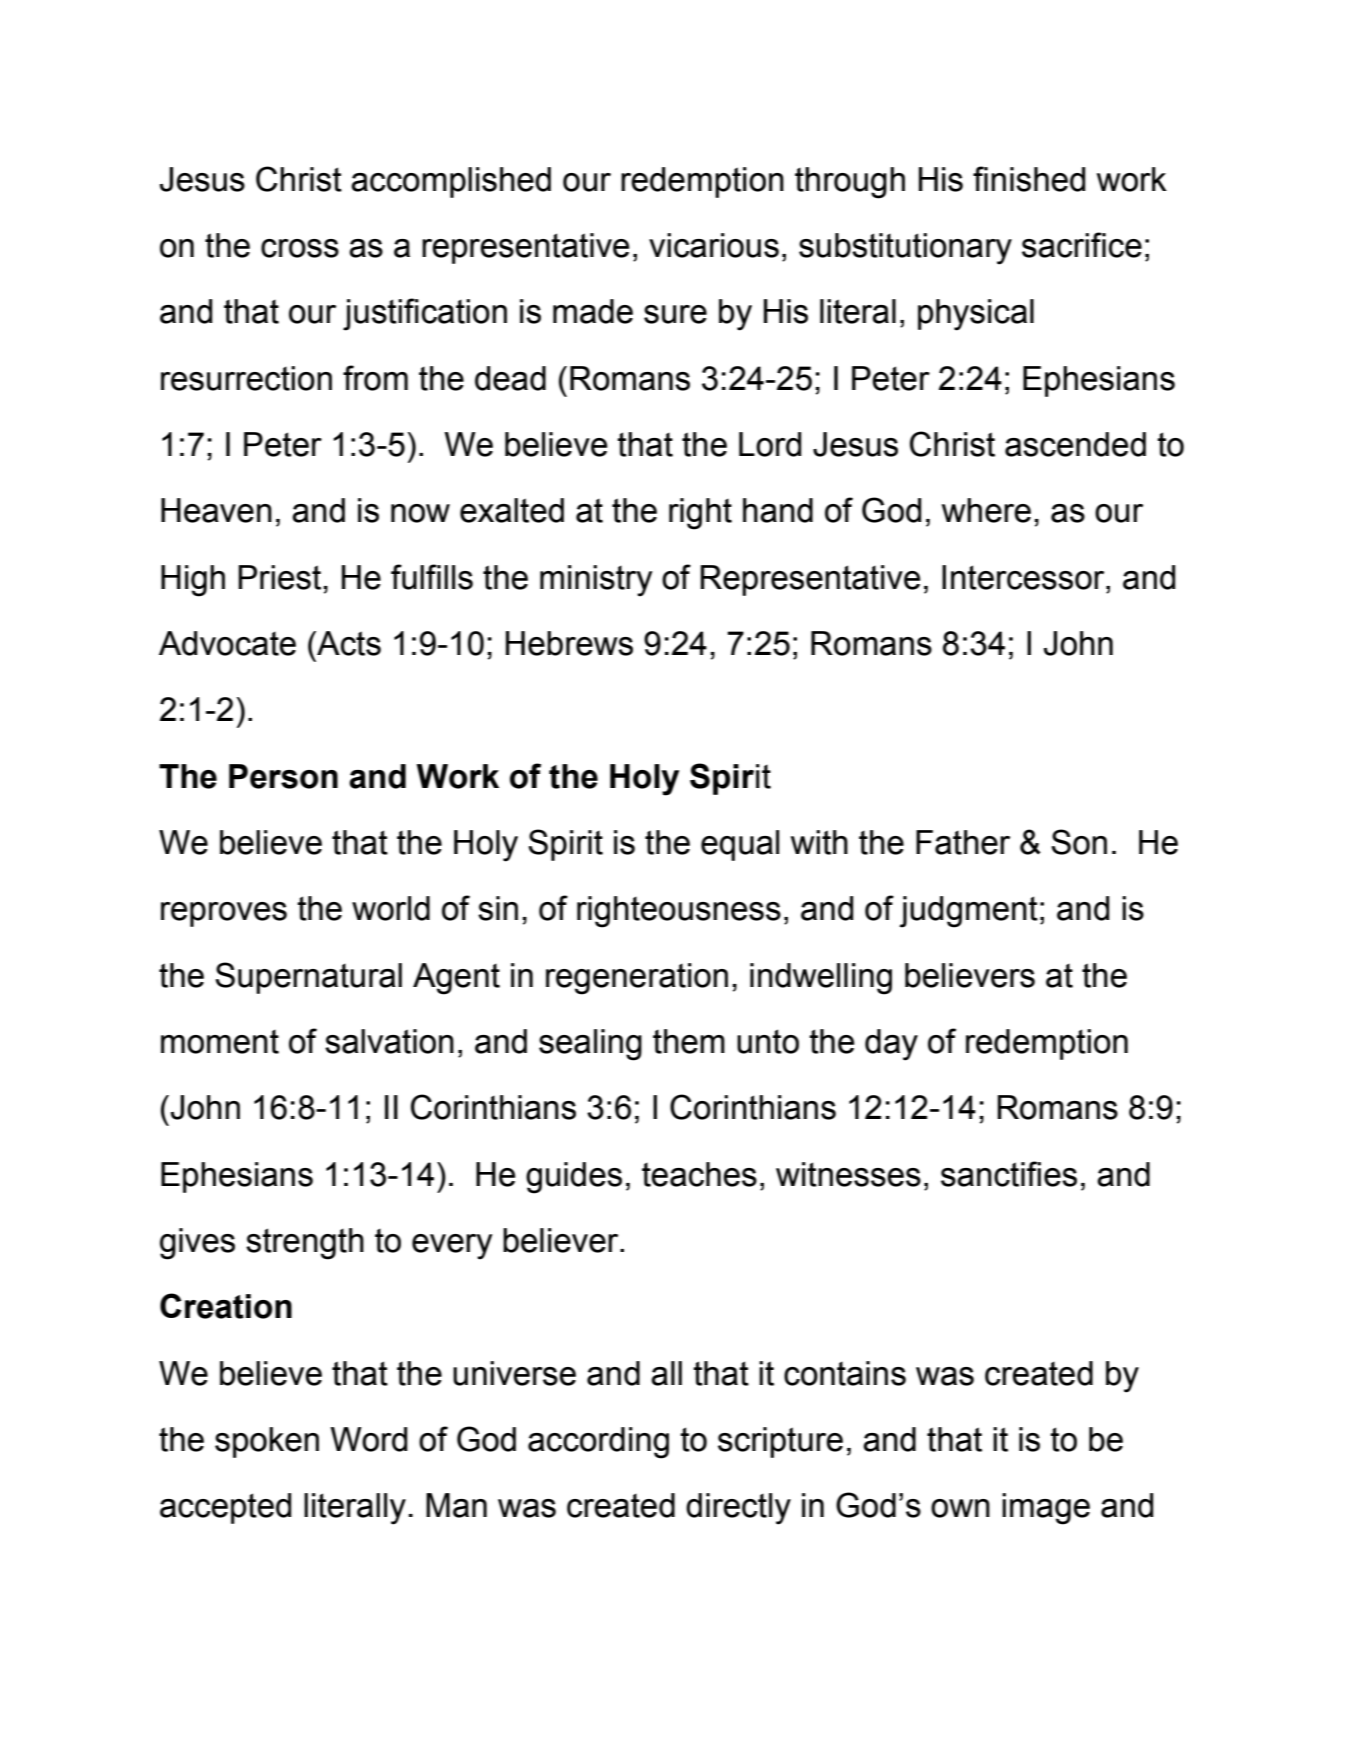  What do you see at coordinates (891, 1045) in the image?
I see `day` at bounding box center [891, 1045].
